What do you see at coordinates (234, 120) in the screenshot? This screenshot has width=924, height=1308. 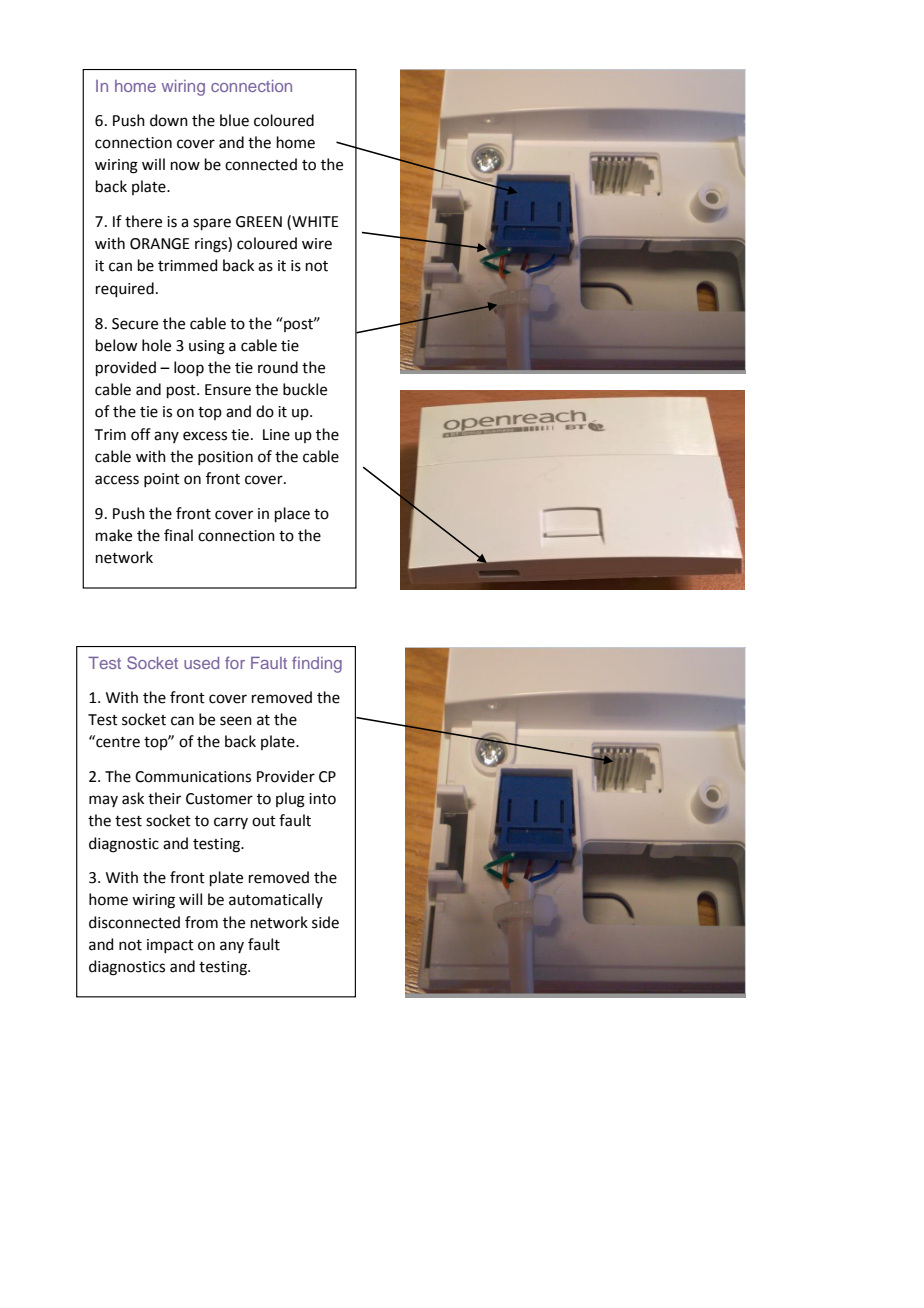 I see `blue` at bounding box center [234, 120].
